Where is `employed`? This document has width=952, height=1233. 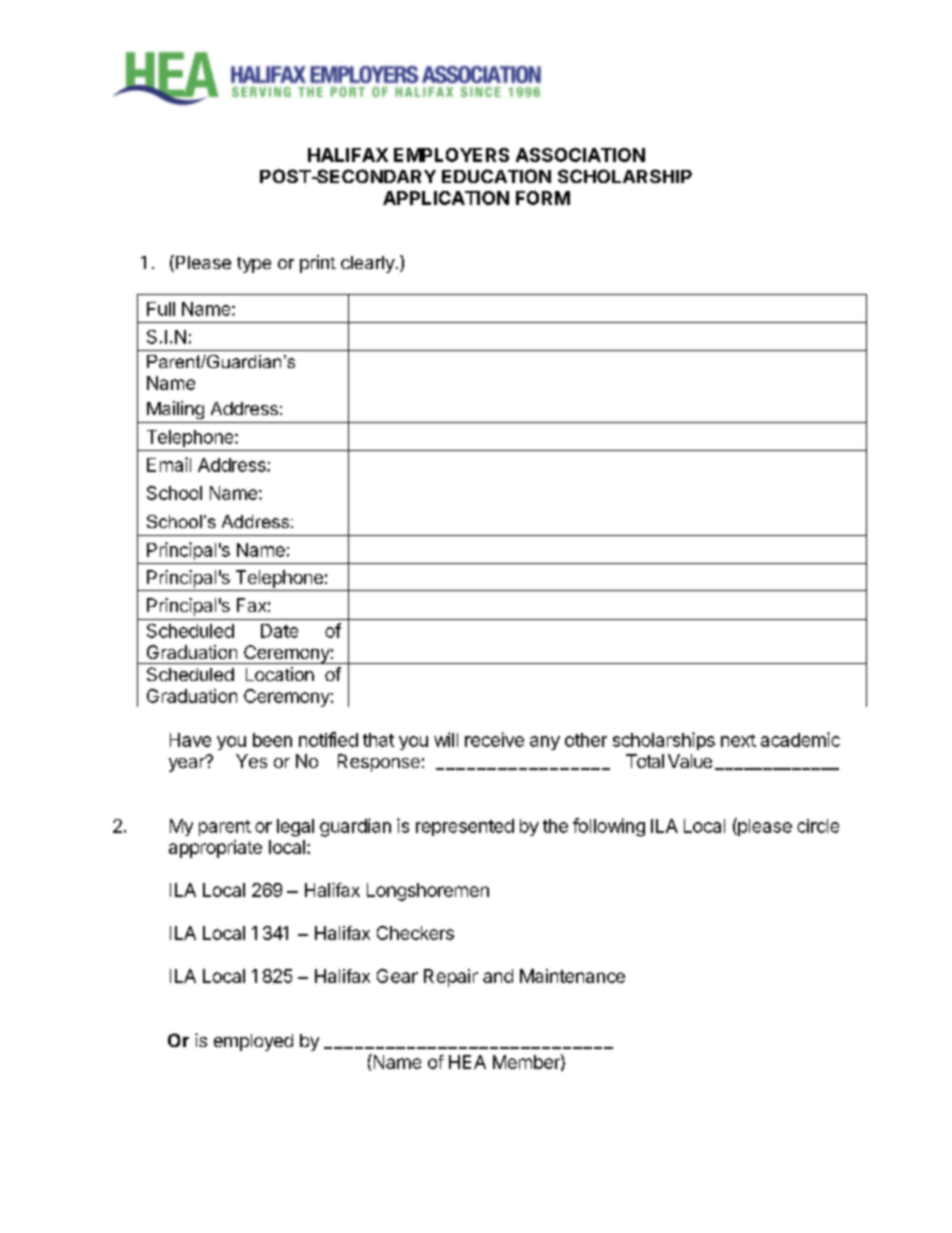 employed is located at coordinates (253, 1042).
